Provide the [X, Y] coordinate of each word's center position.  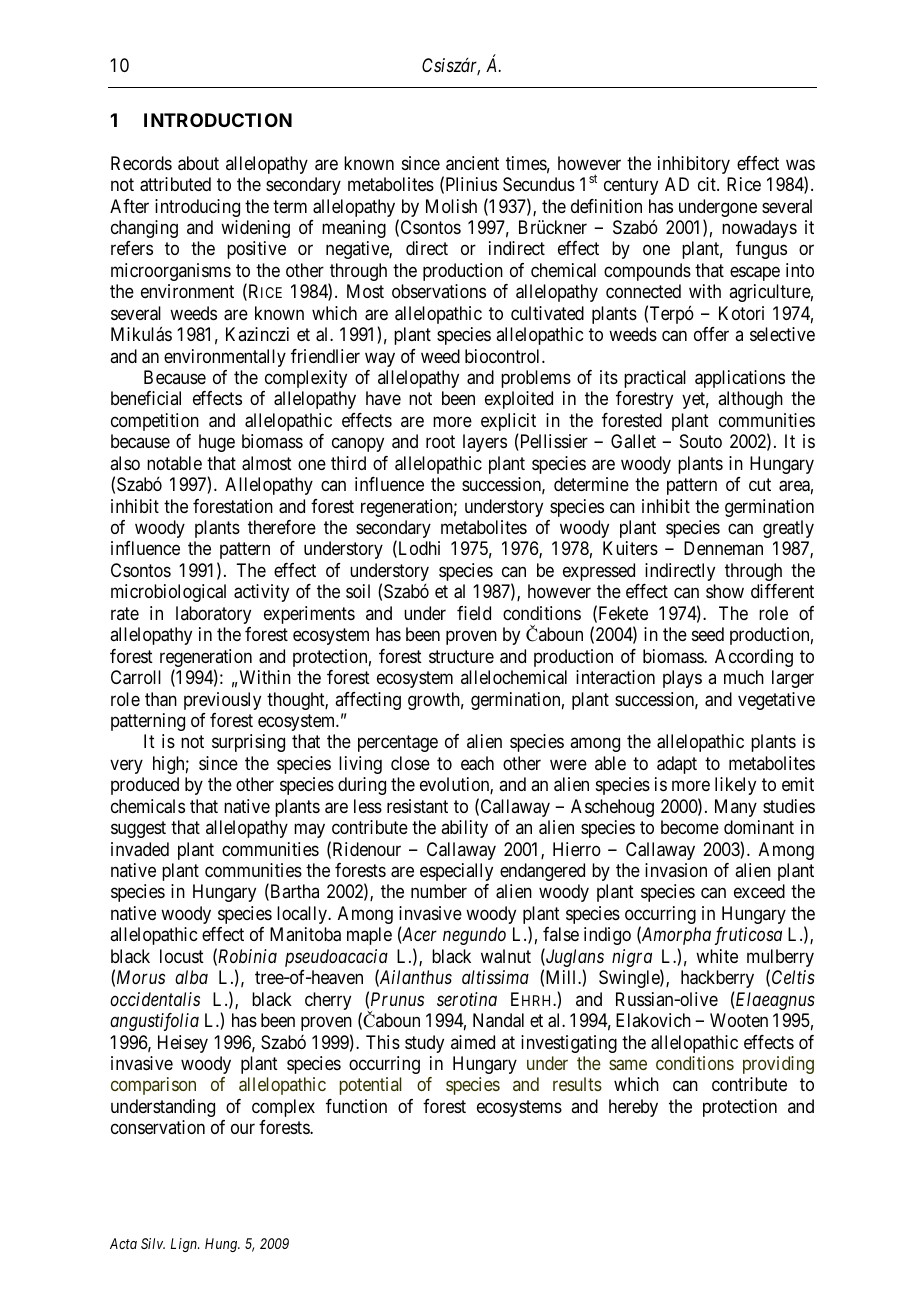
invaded [140, 849]
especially [456, 872]
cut [760, 484]
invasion [676, 870]
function [356, 1106]
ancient [472, 163]
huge [217, 443]
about [198, 163]
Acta [123, 1243]
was [800, 165]
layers [485, 443]
